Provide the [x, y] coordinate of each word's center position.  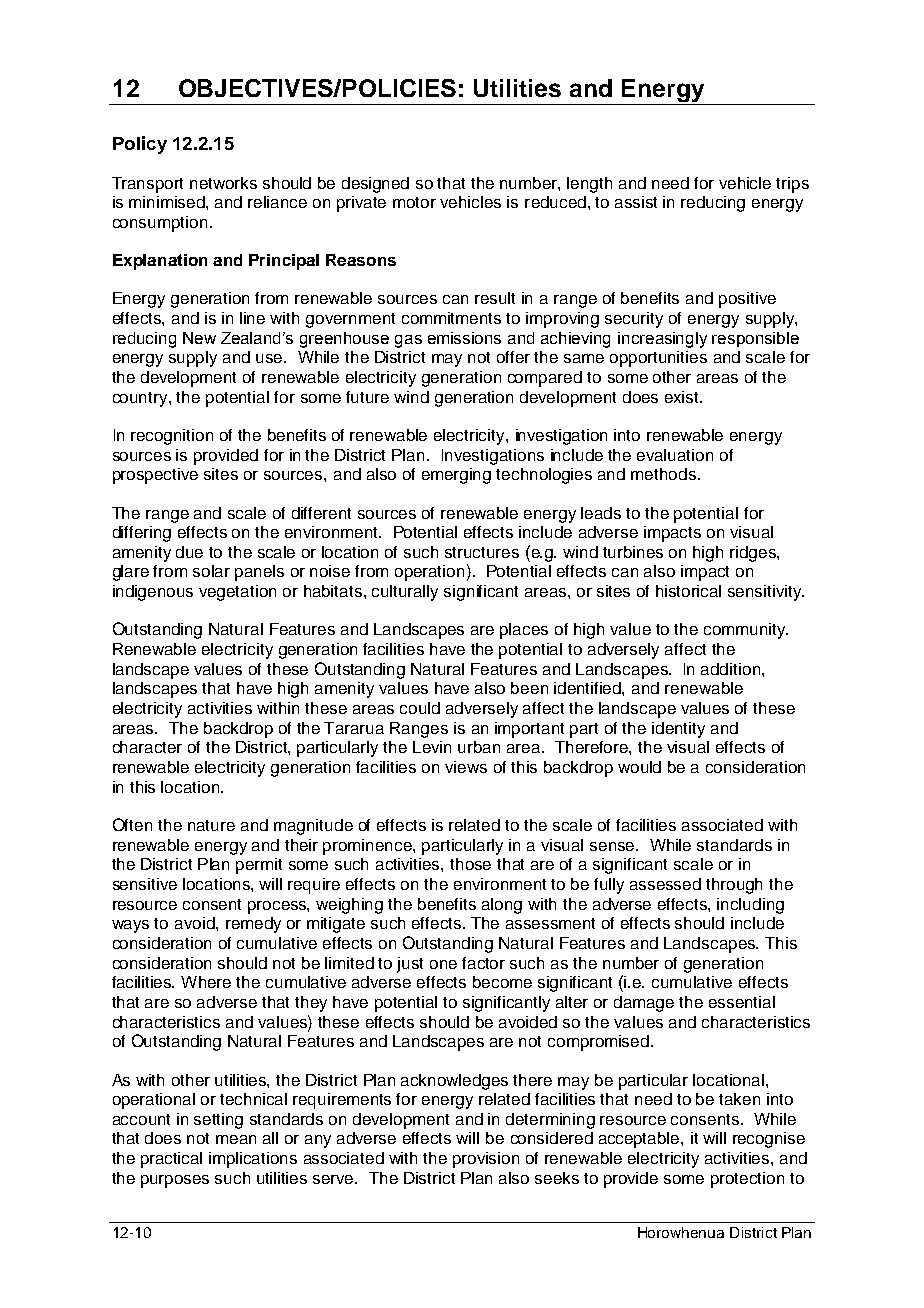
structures [482, 552]
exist [683, 397]
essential [742, 1002]
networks [223, 183]
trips [792, 185]
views [466, 767]
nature [211, 825]
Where [206, 982]
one [443, 964]
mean [236, 1139]
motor [414, 202]
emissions [464, 338]
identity [678, 730]
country [141, 399]
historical [688, 591]
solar [211, 571]
